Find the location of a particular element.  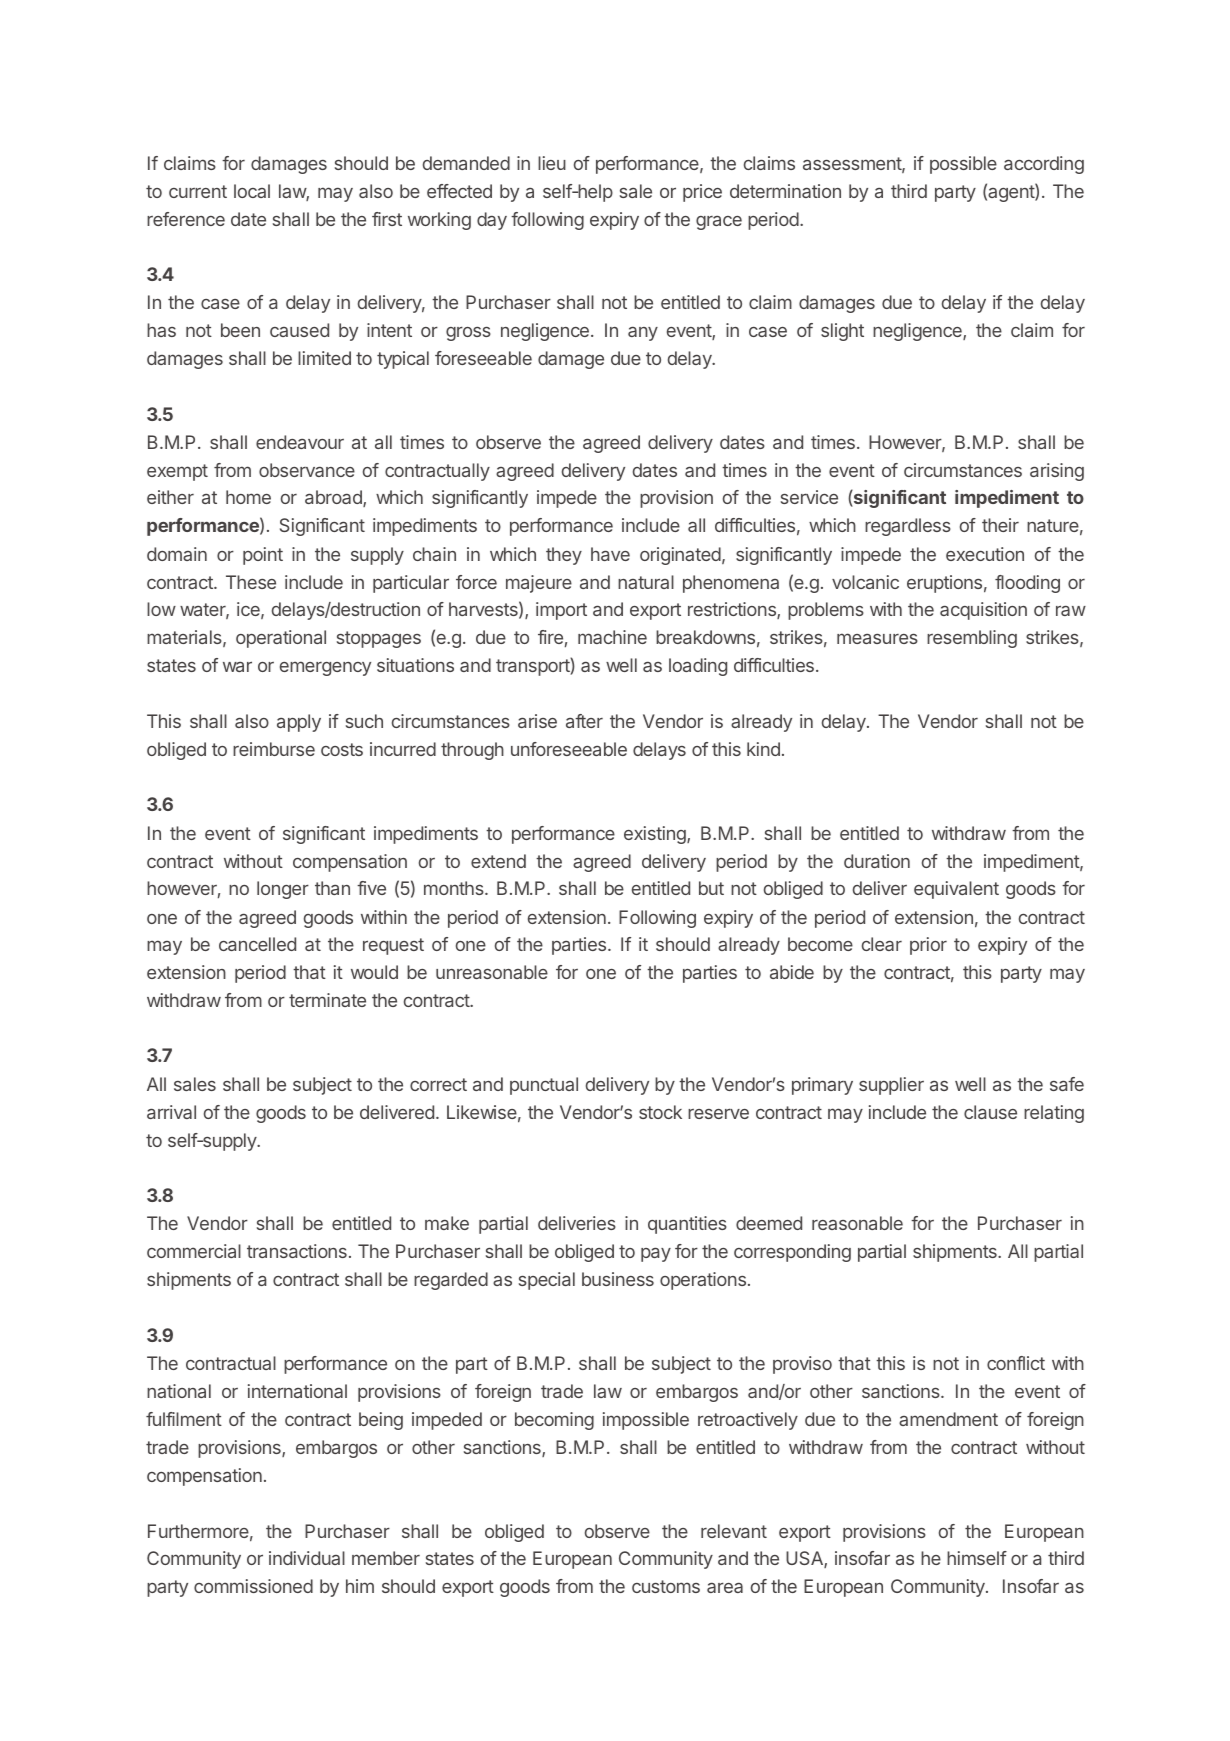

local is located at coordinates (252, 191).
